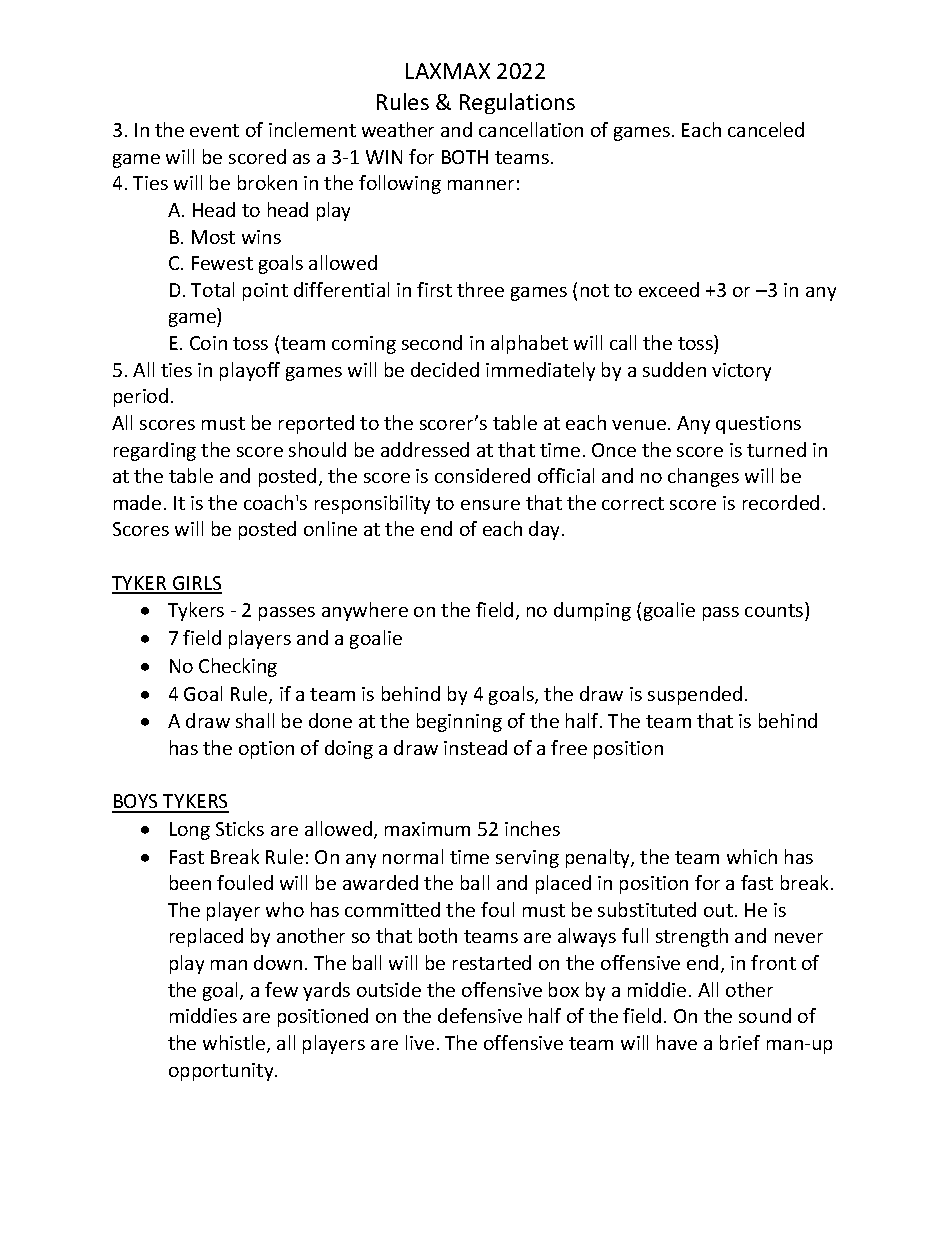 Image resolution: width=952 pixels, height=1233 pixels. Describe the element at coordinates (752, 856) in the screenshot. I see `which` at that location.
